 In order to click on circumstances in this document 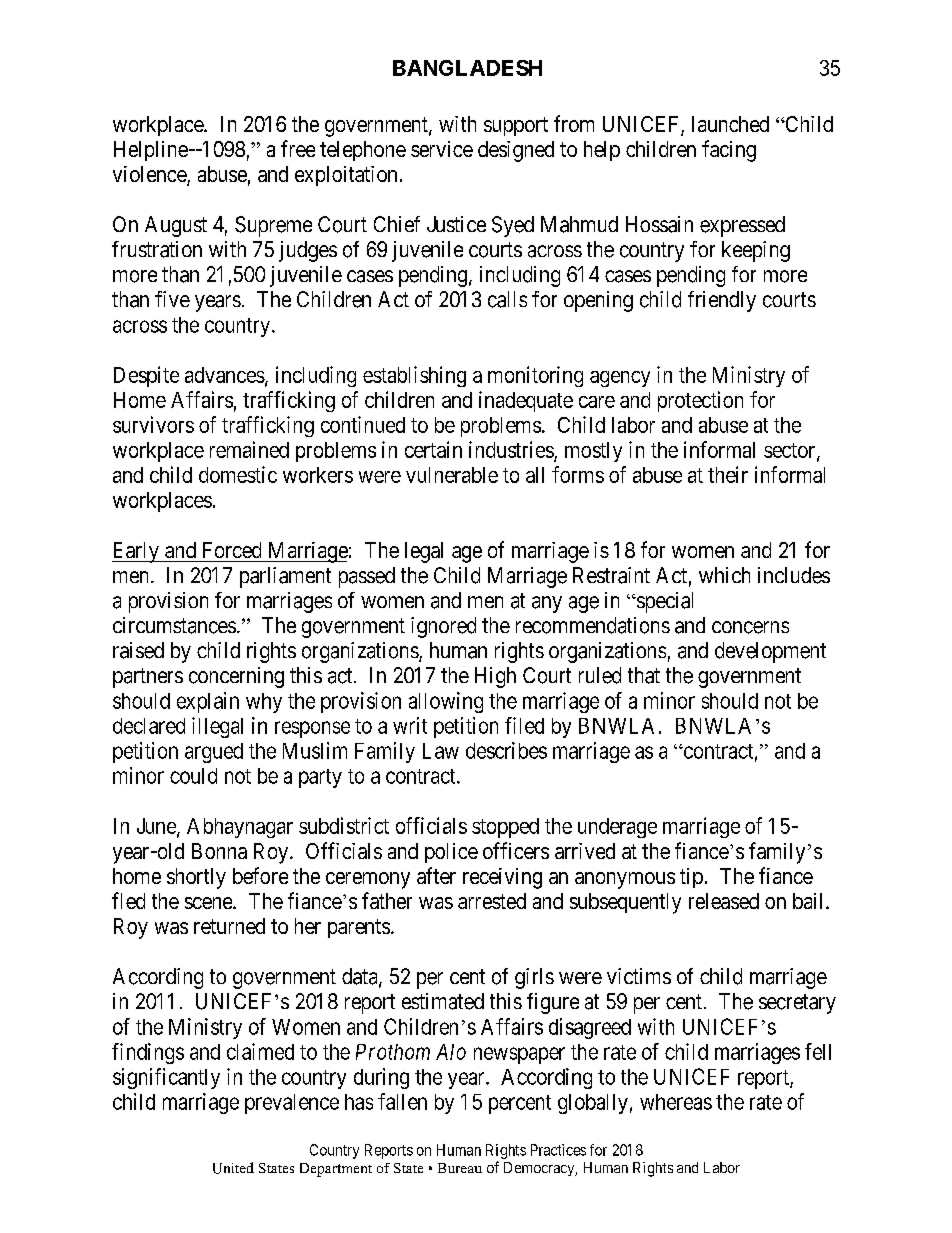, I will do `click(174, 625)`.
